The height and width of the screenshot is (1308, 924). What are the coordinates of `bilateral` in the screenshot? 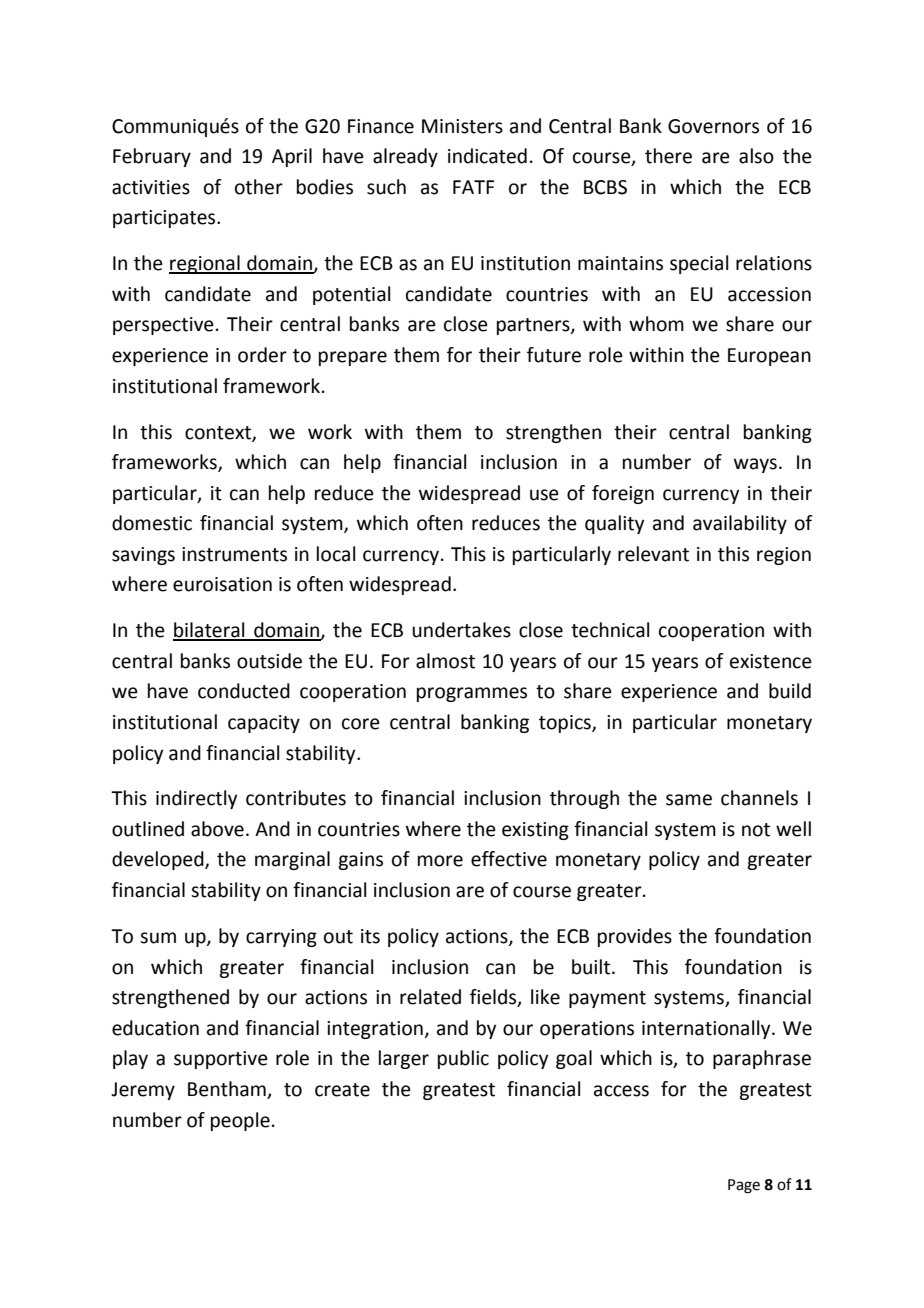 It's located at (210, 631).
